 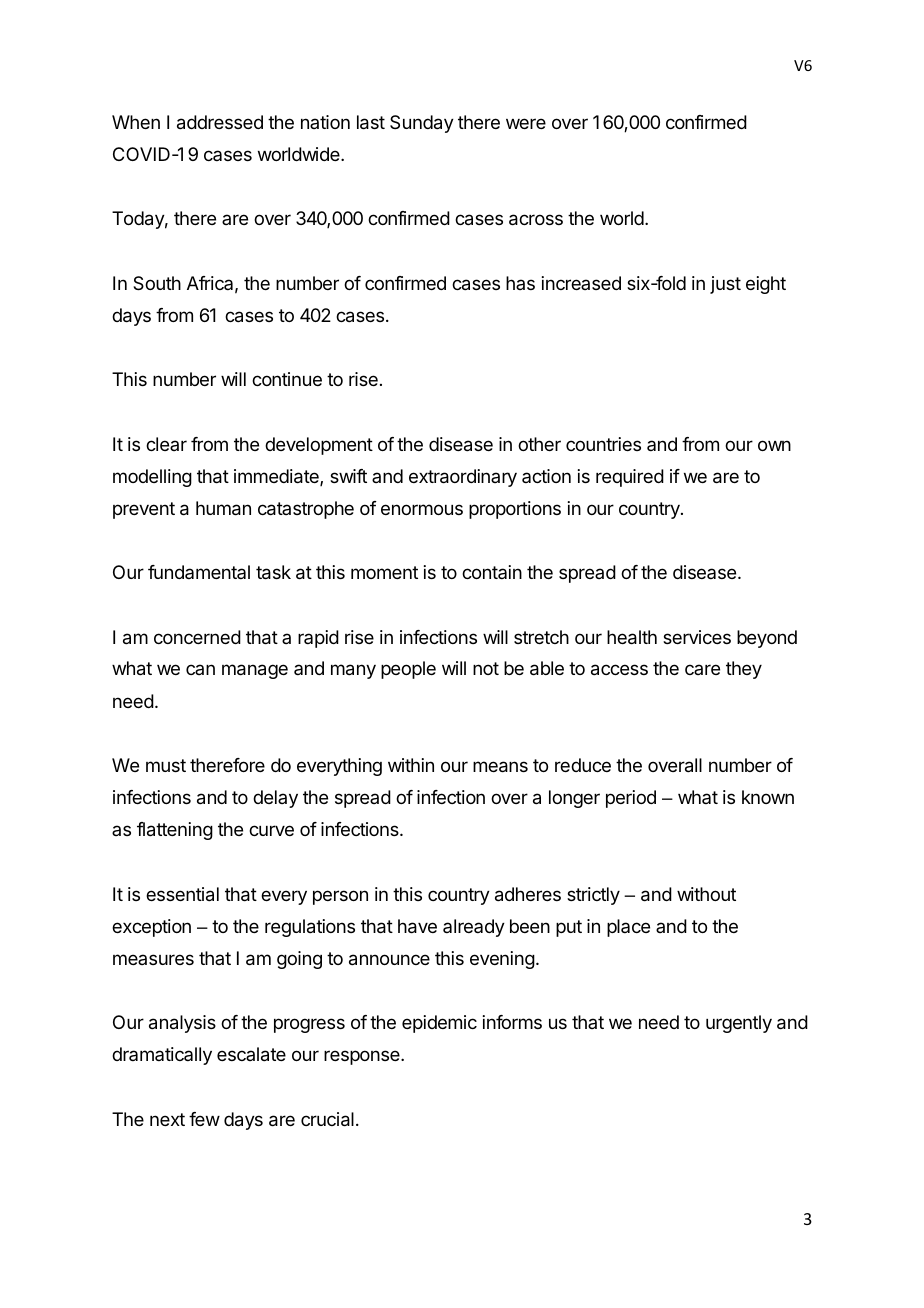 What do you see at coordinates (220, 122) in the screenshot?
I see `addressed` at bounding box center [220, 122].
